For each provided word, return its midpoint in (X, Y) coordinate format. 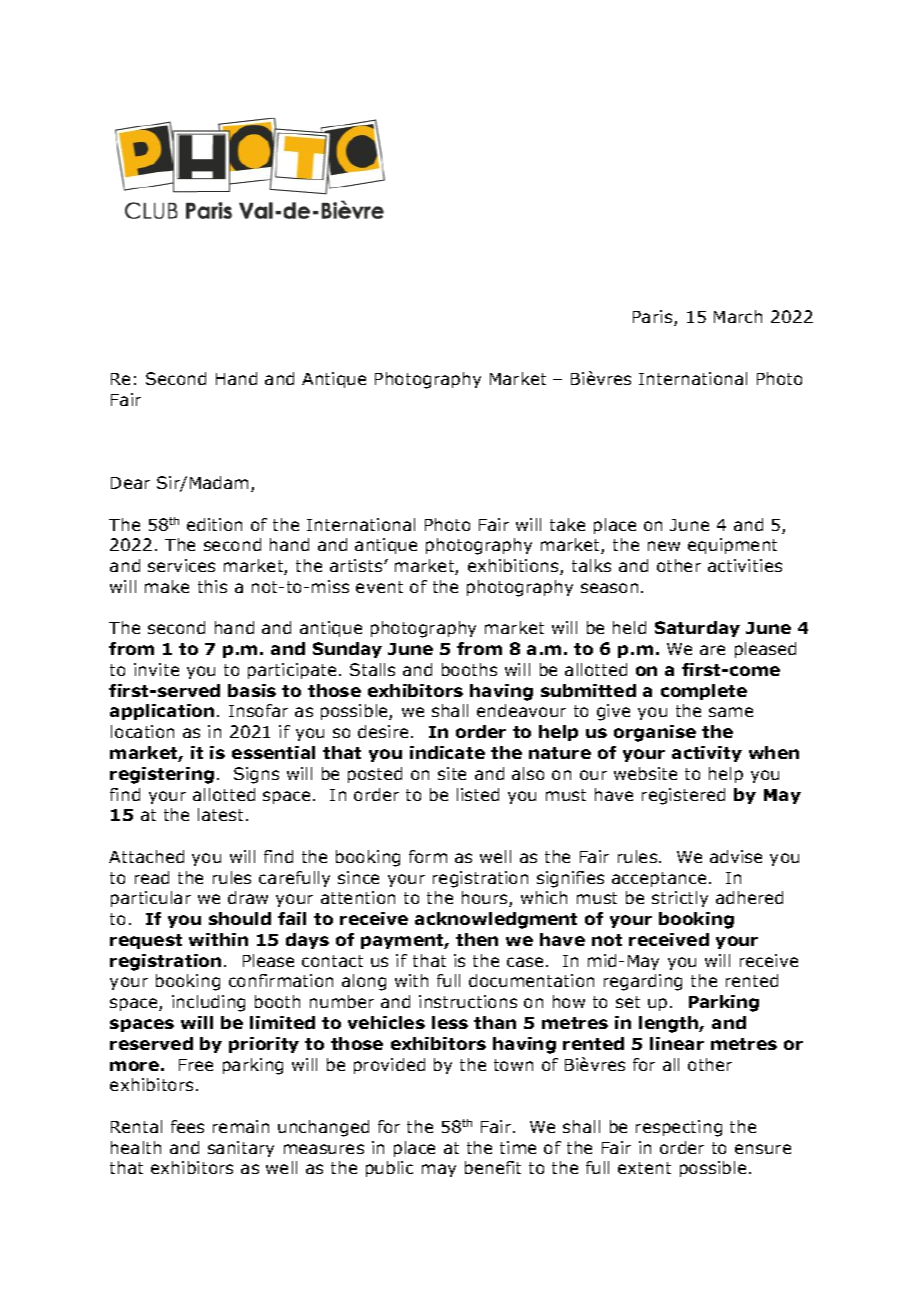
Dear (130, 483)
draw (248, 897)
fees (187, 1126)
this (212, 586)
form (428, 856)
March (738, 316)
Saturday (697, 629)
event (379, 587)
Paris (654, 318)
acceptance (659, 879)
